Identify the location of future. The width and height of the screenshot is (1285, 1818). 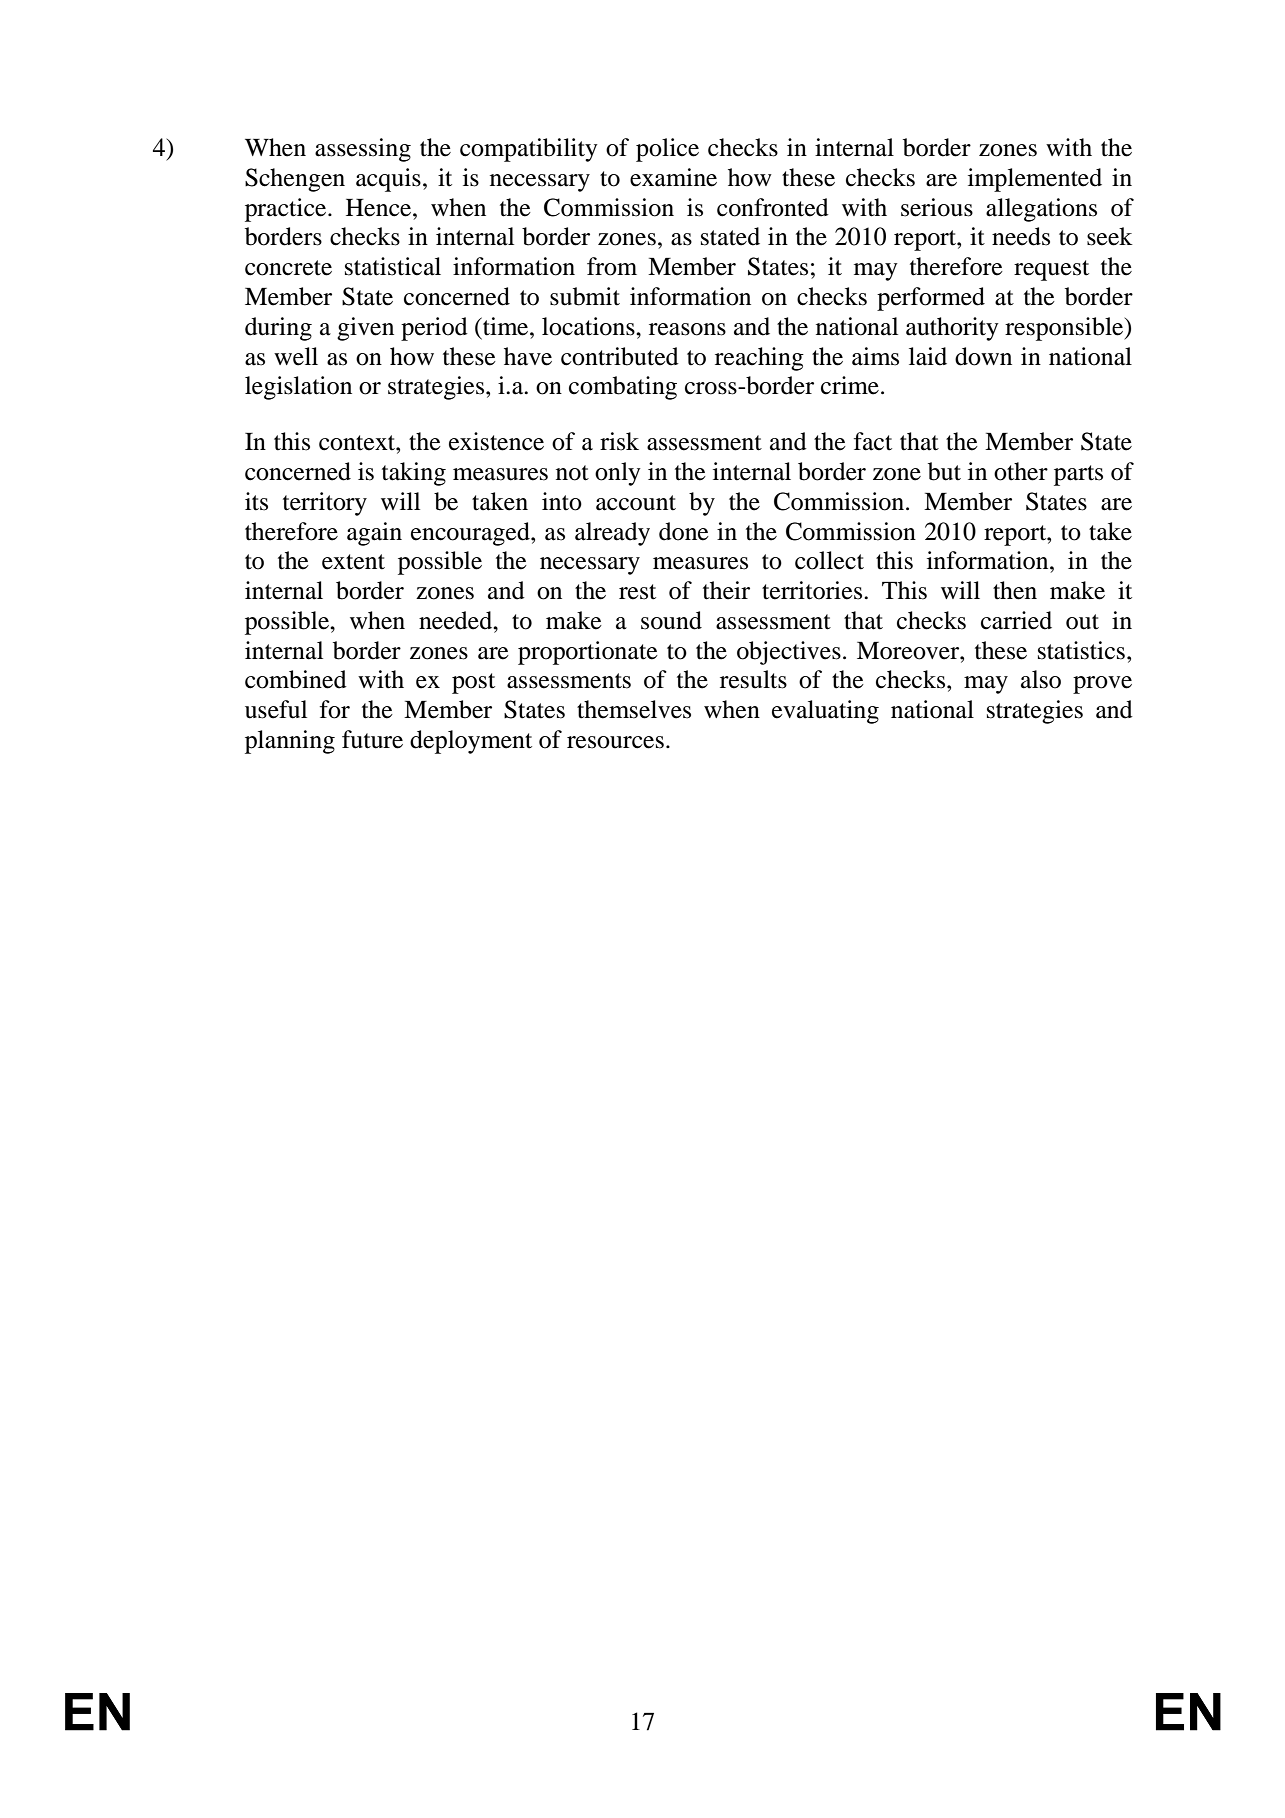
(372, 739).
